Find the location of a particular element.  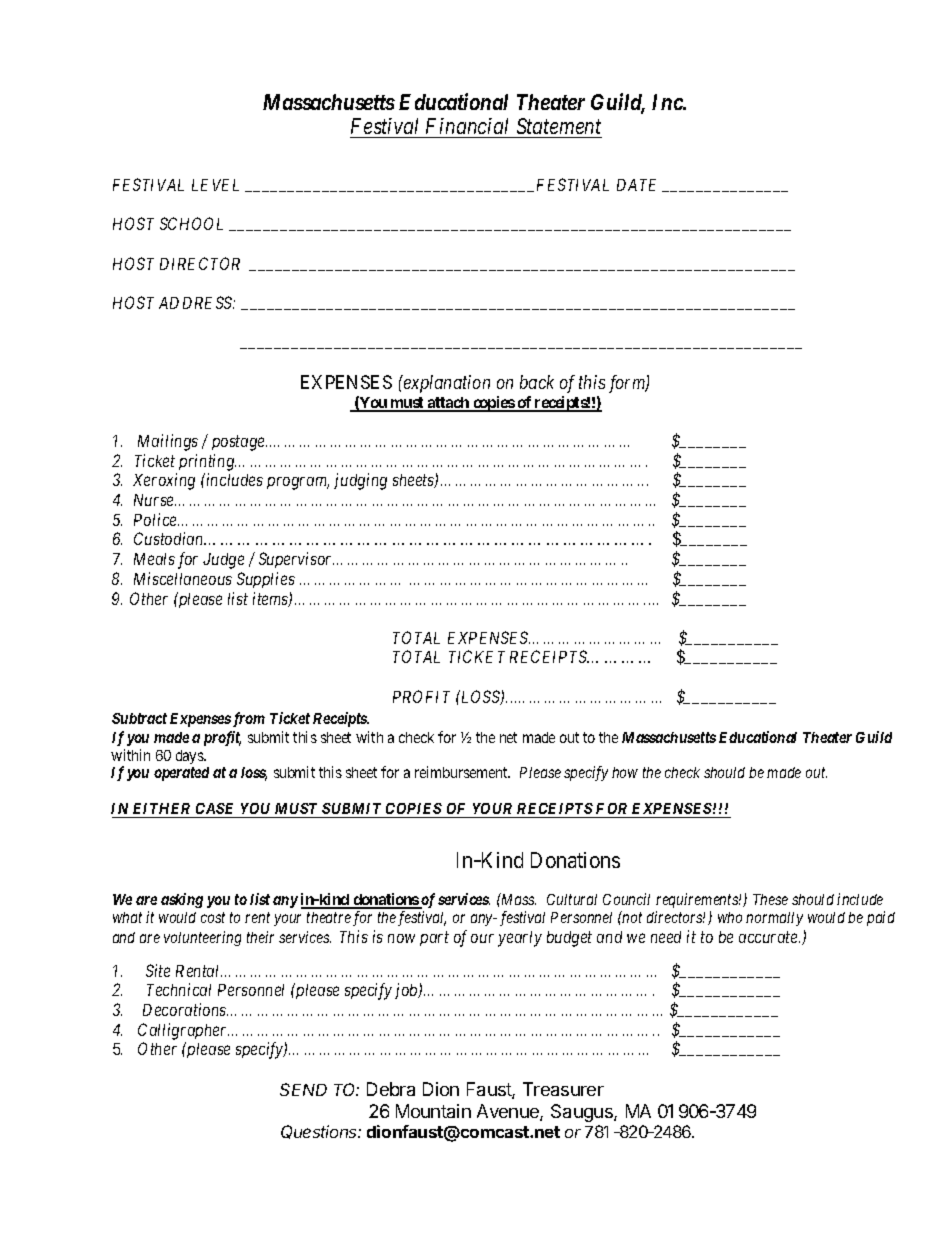

Treasurer is located at coordinates (563, 1089).
